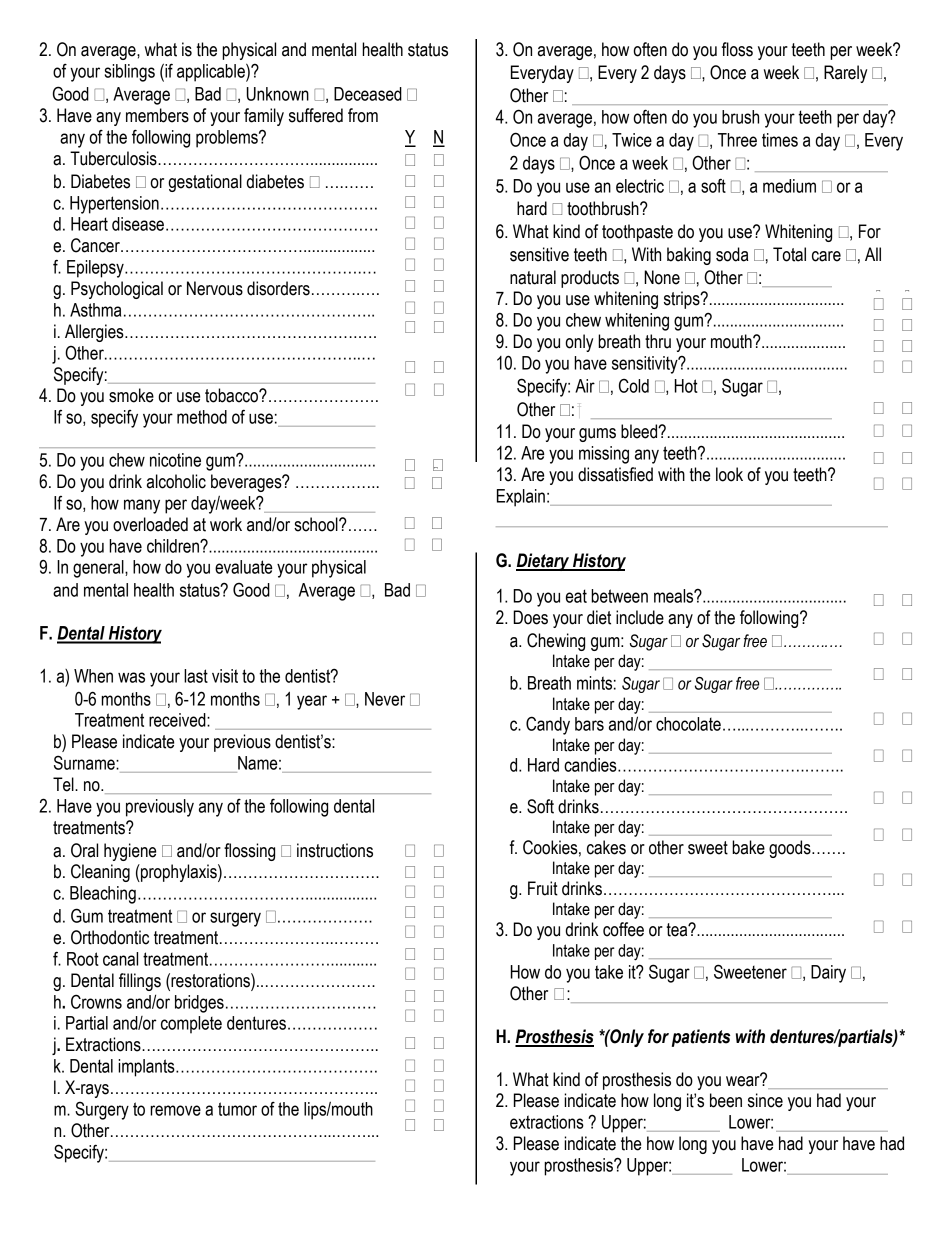 The width and height of the image is (952, 1233). Describe the element at coordinates (737, 140) in the image. I see `Three` at that location.
